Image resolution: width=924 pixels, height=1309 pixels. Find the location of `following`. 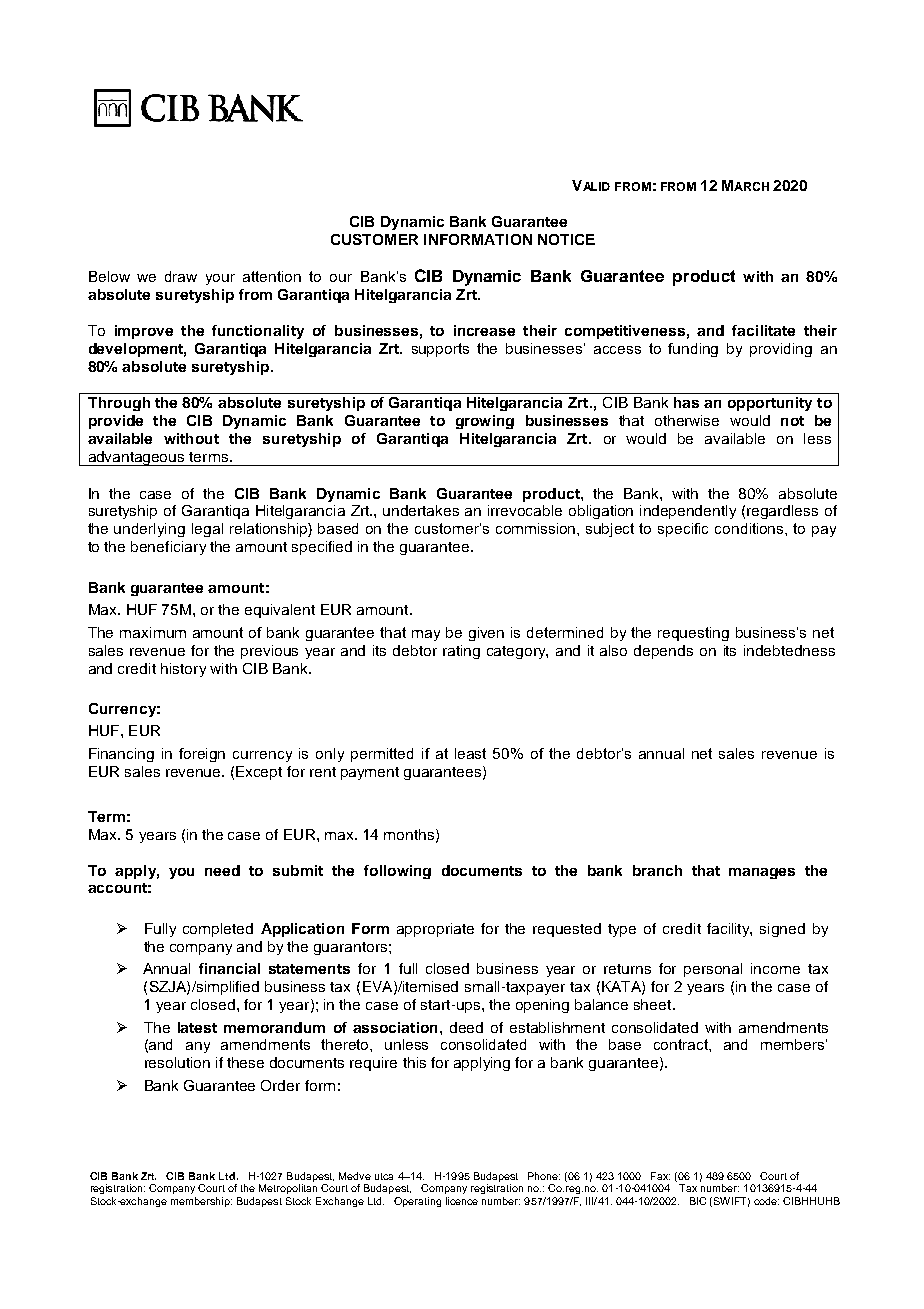

following is located at coordinates (397, 872).
